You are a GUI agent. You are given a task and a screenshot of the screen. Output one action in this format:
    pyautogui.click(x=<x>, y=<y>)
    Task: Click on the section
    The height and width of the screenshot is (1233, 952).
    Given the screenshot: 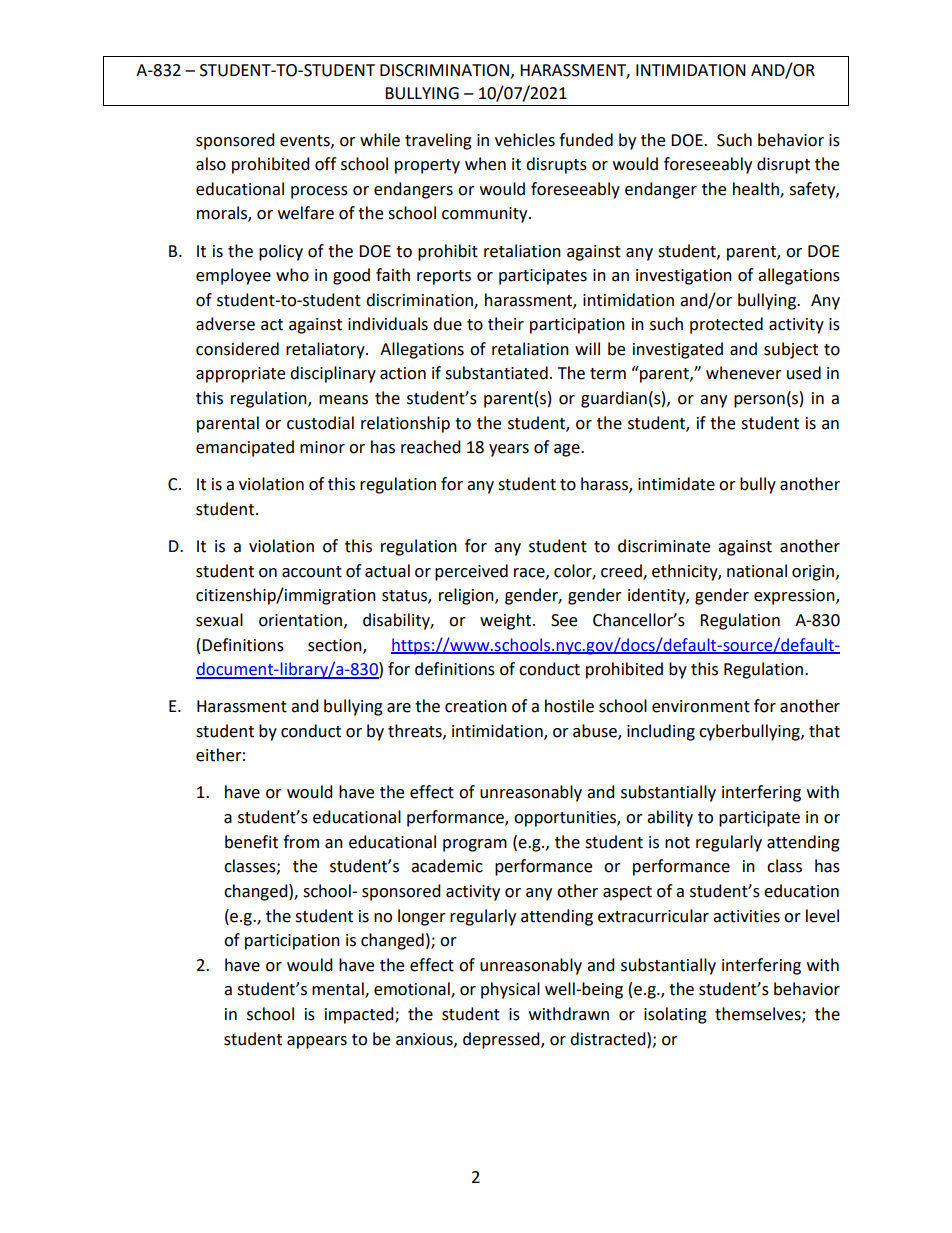 What is the action you would take?
    pyautogui.click(x=336, y=646)
